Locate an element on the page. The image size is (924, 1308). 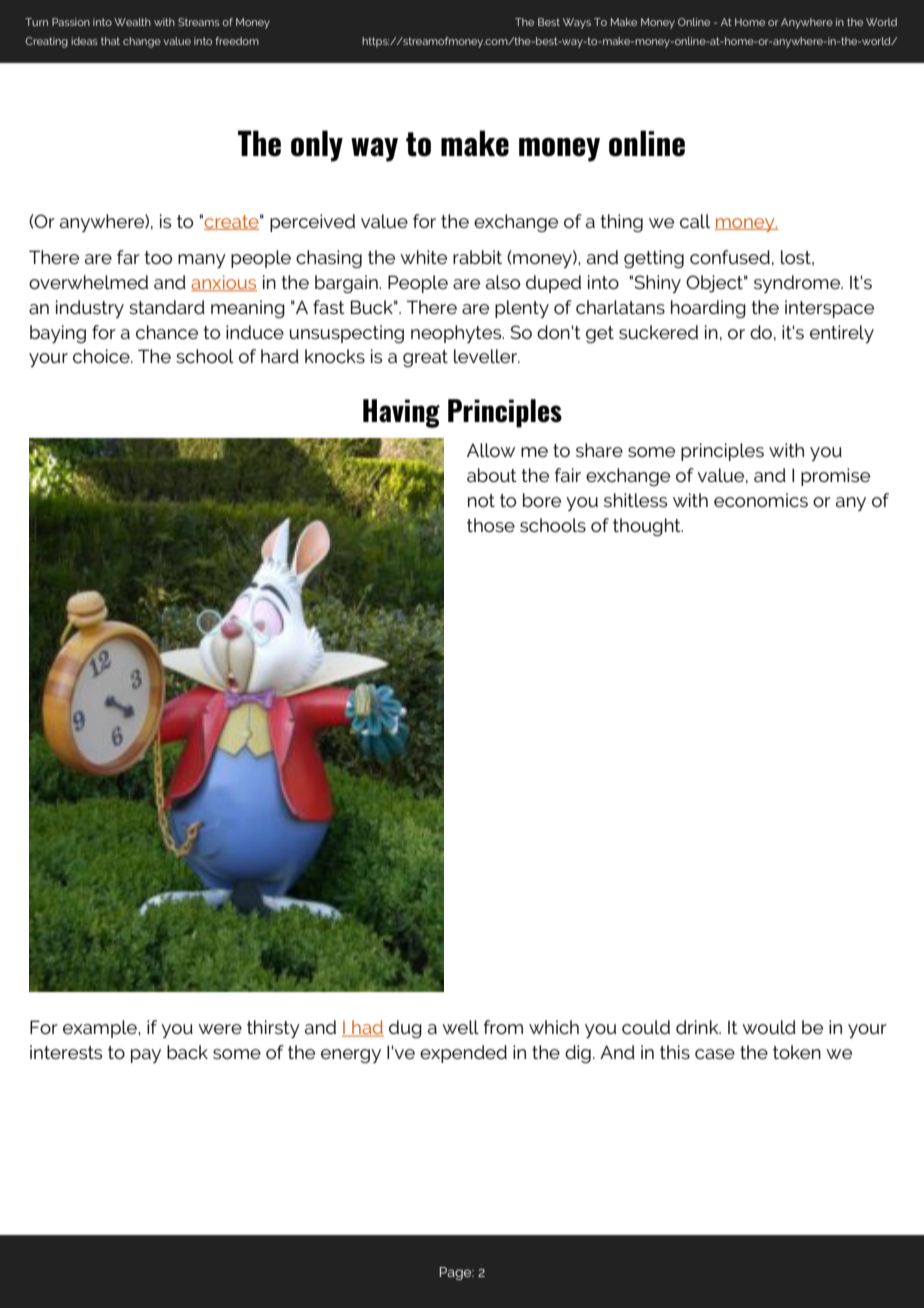
Allow is located at coordinates (491, 450).
